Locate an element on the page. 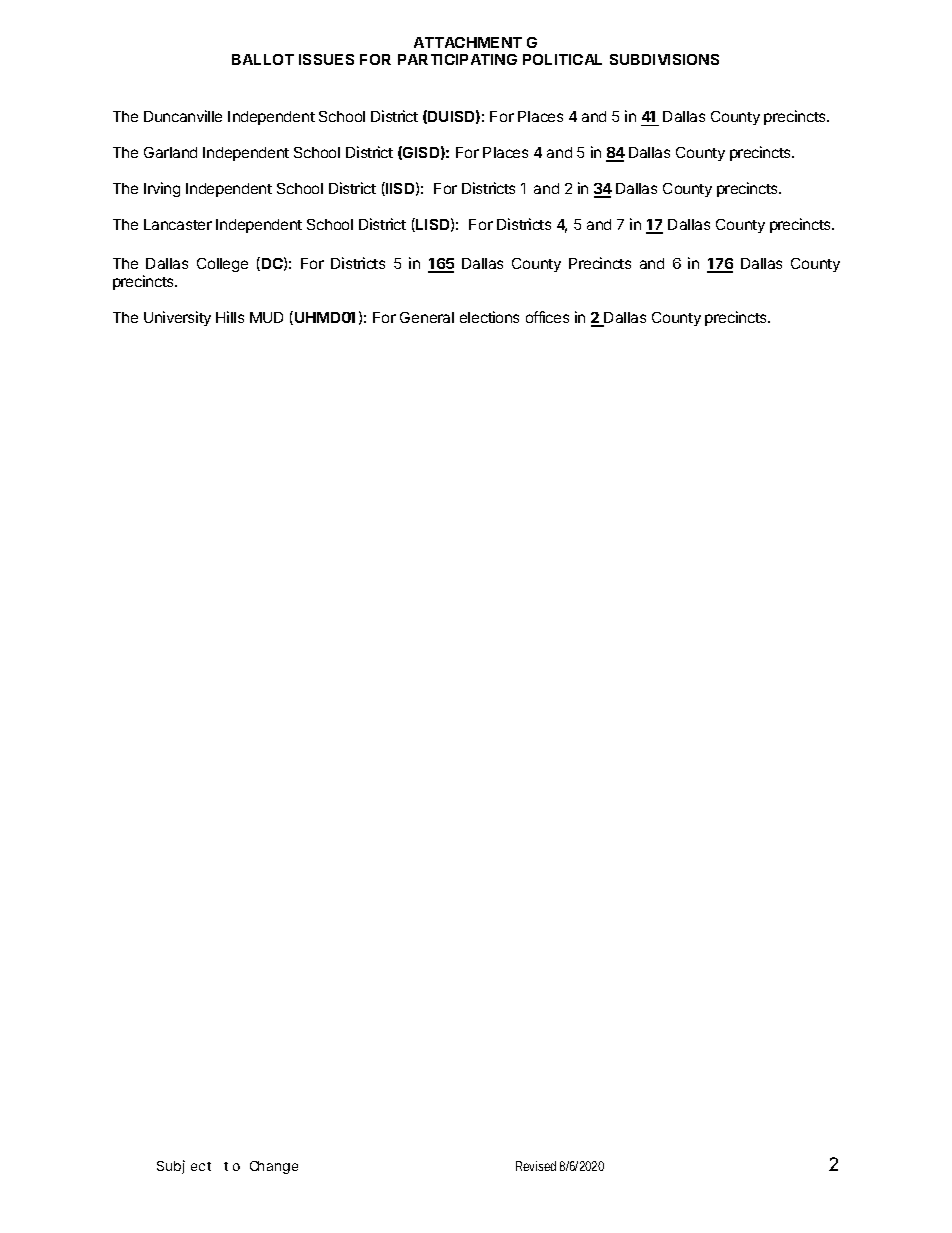 The image size is (952, 1233). offices is located at coordinates (547, 317).
